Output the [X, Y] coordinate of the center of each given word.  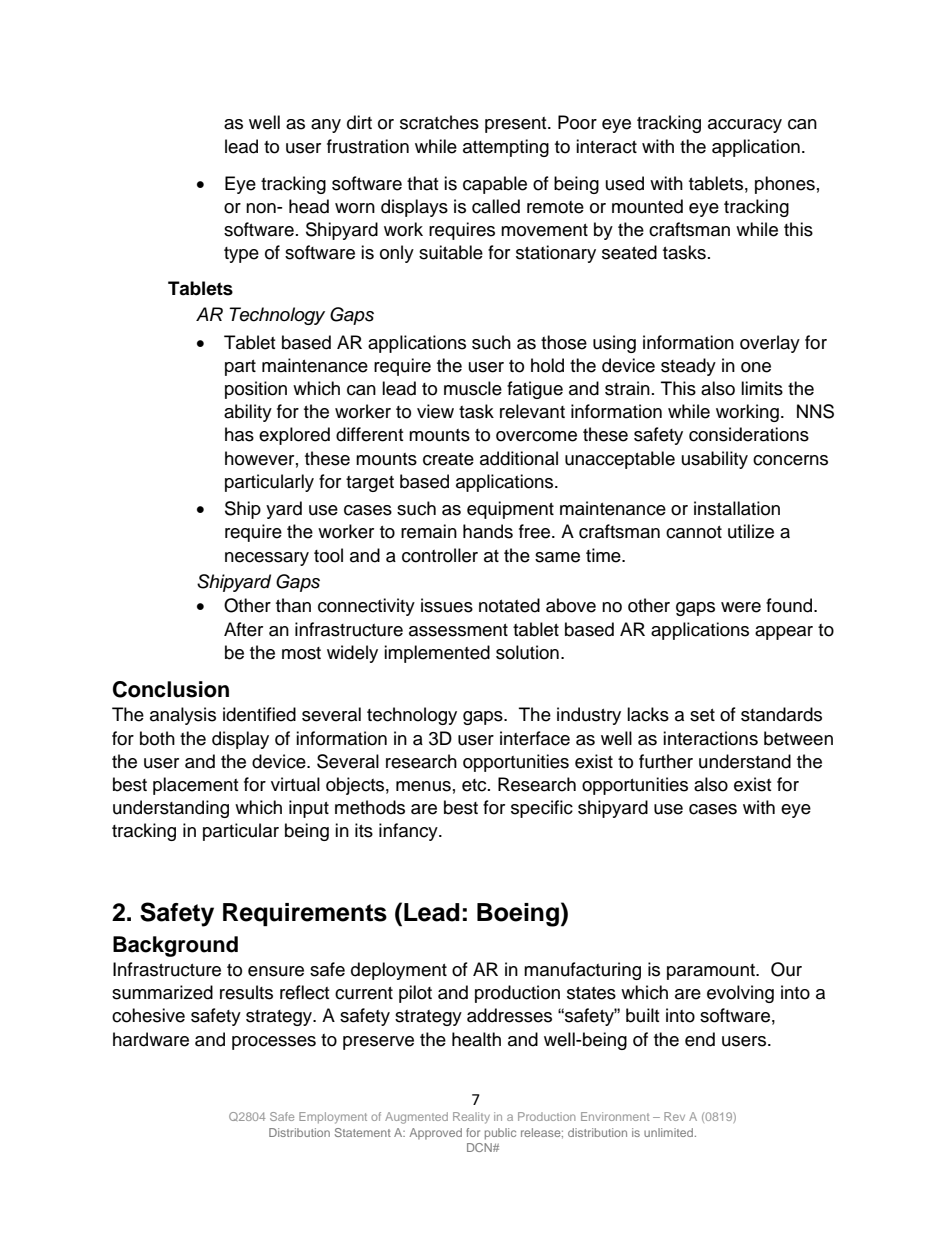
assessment [458, 630]
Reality [471, 1118]
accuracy [745, 126]
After [243, 629]
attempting [506, 148]
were [741, 607]
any [326, 126]
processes [274, 1043]
